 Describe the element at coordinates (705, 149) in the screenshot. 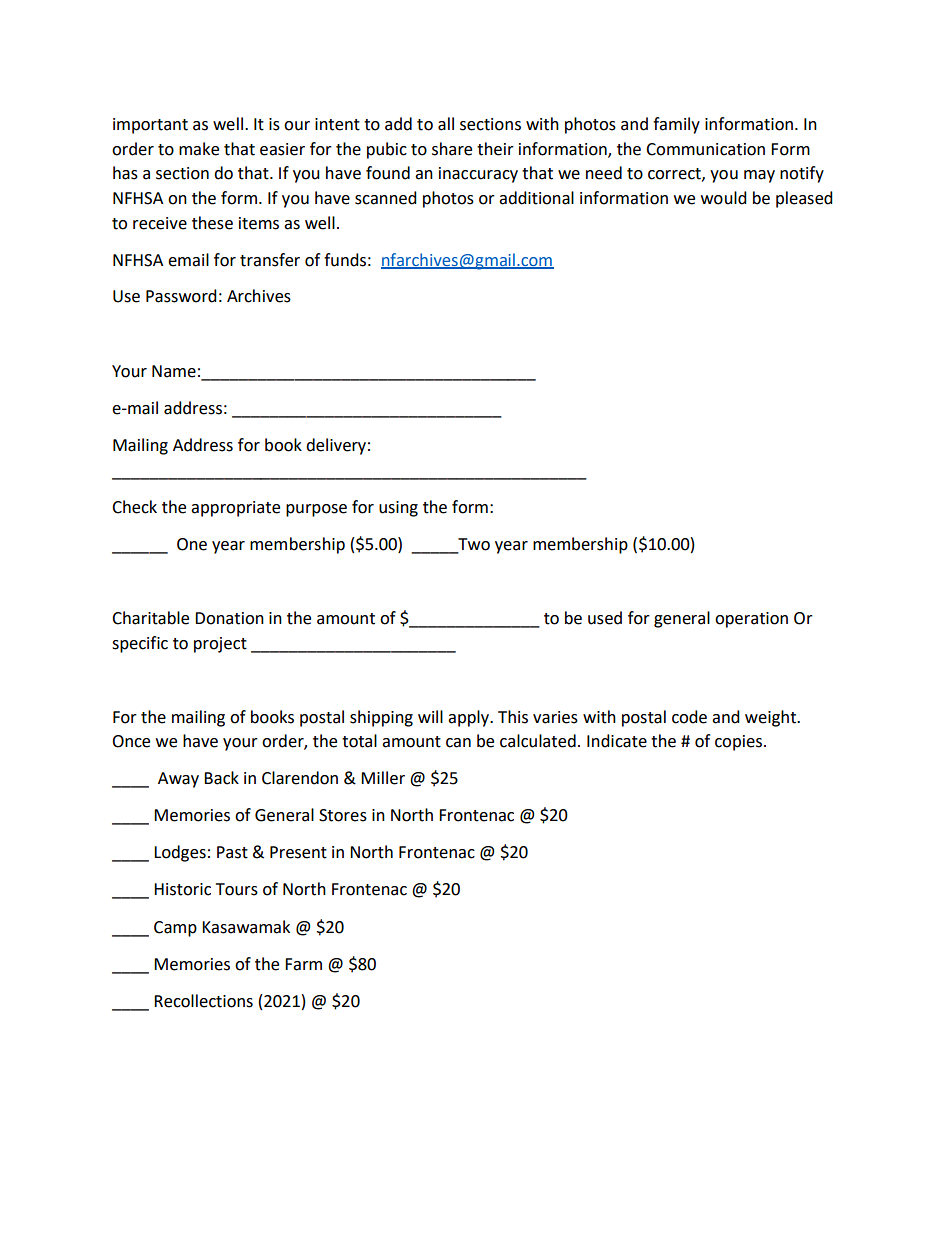

I see `Communication` at that location.
